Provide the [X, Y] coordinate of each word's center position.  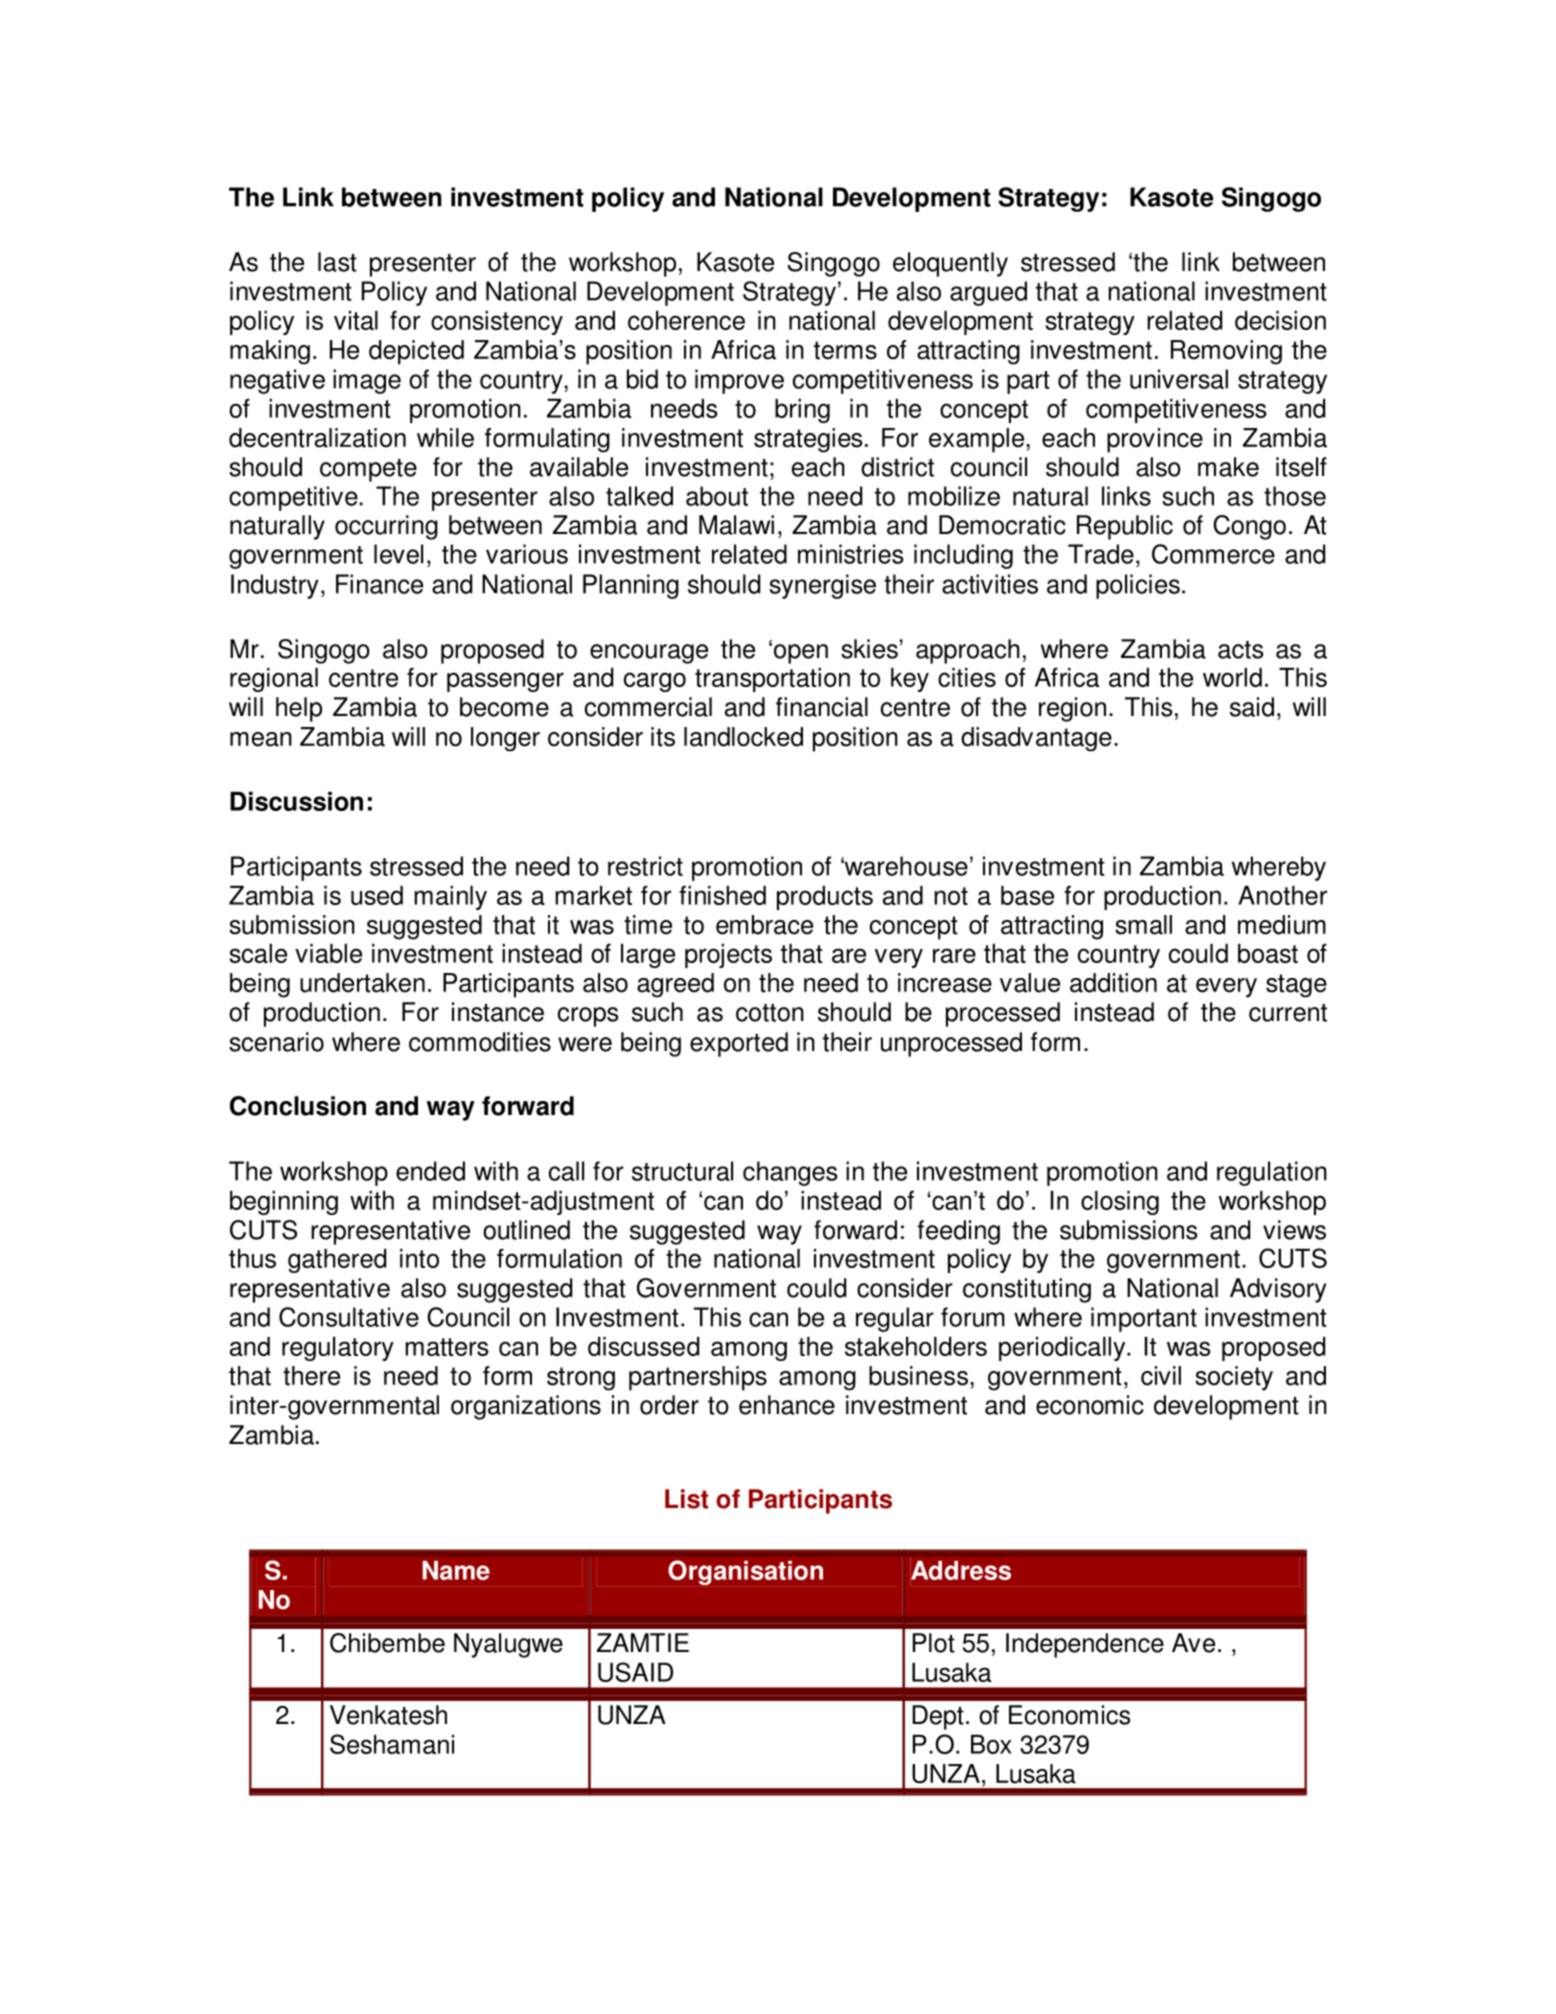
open [801, 654]
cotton [770, 1013]
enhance [787, 1405]
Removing [1226, 352]
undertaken [362, 983]
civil [1161, 1376]
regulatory [338, 1349]
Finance [379, 584]
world [1232, 677]
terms [845, 350]
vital [356, 320]
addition [1113, 983]
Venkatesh [388, 1715]
